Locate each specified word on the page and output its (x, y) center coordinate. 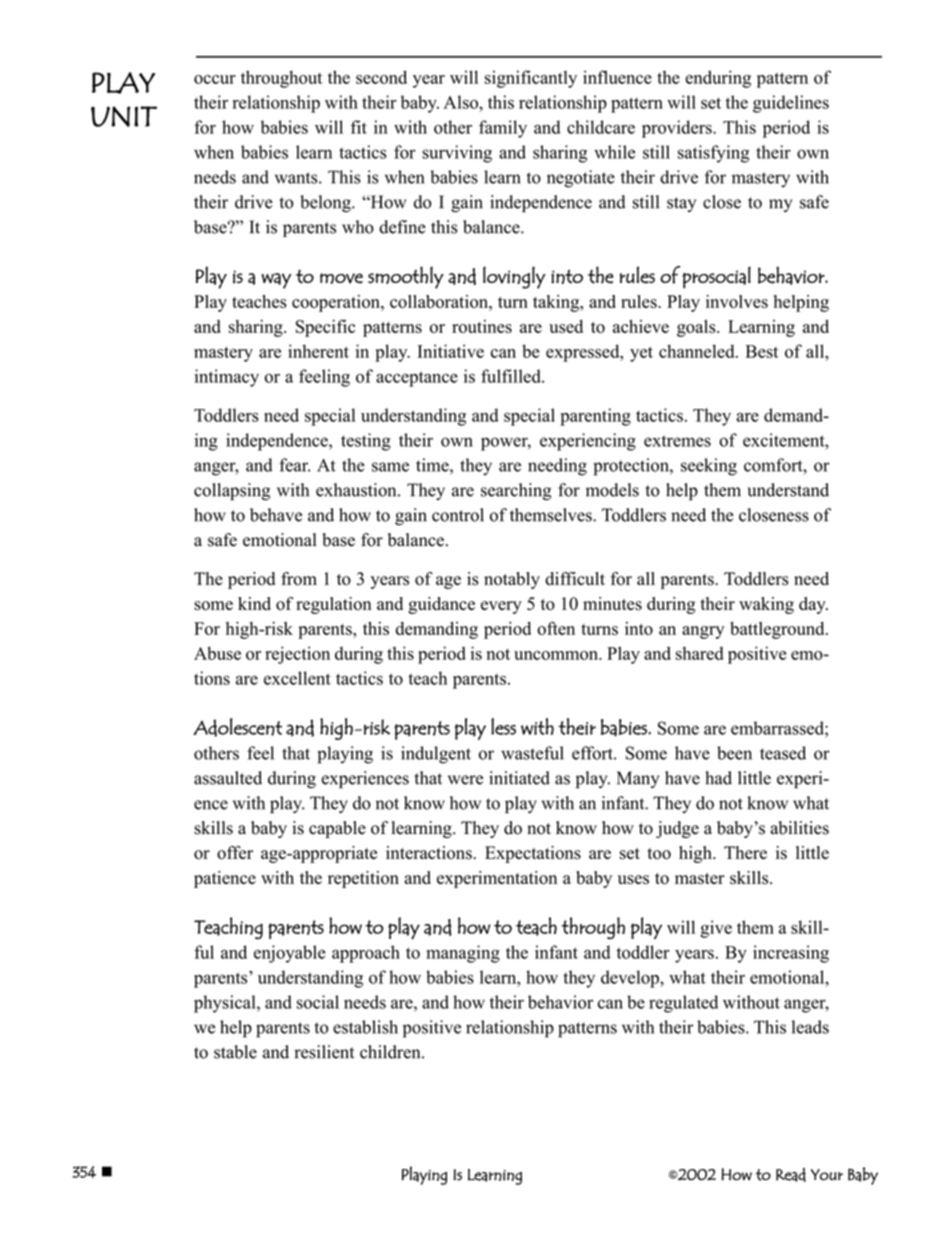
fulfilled (512, 376)
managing (463, 954)
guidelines (791, 104)
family (503, 129)
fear (294, 465)
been (734, 753)
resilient (324, 1052)
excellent (297, 678)
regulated (683, 1004)
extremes (677, 441)
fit (359, 127)
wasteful (532, 753)
